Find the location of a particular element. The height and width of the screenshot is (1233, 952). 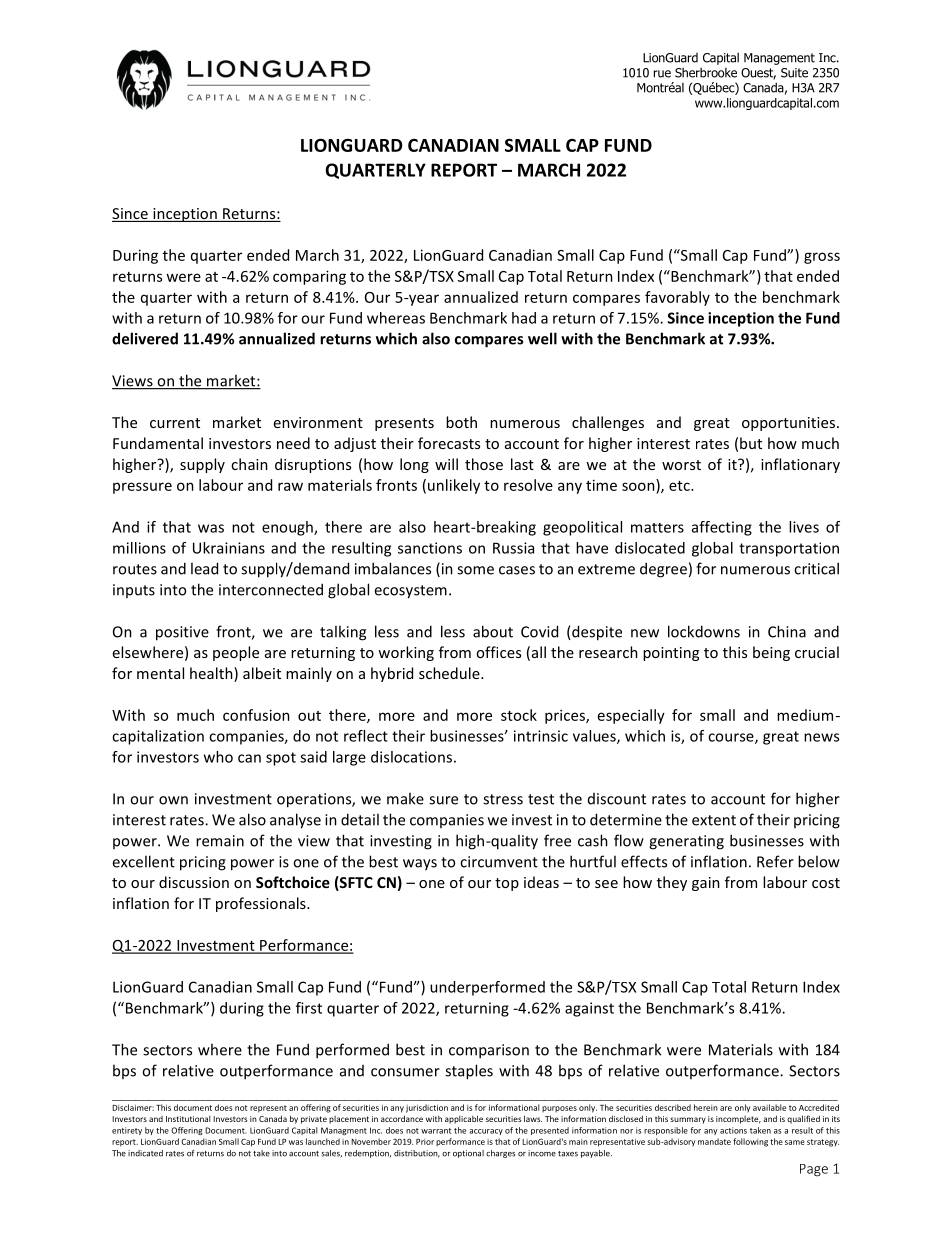

comparing is located at coordinates (309, 277).
